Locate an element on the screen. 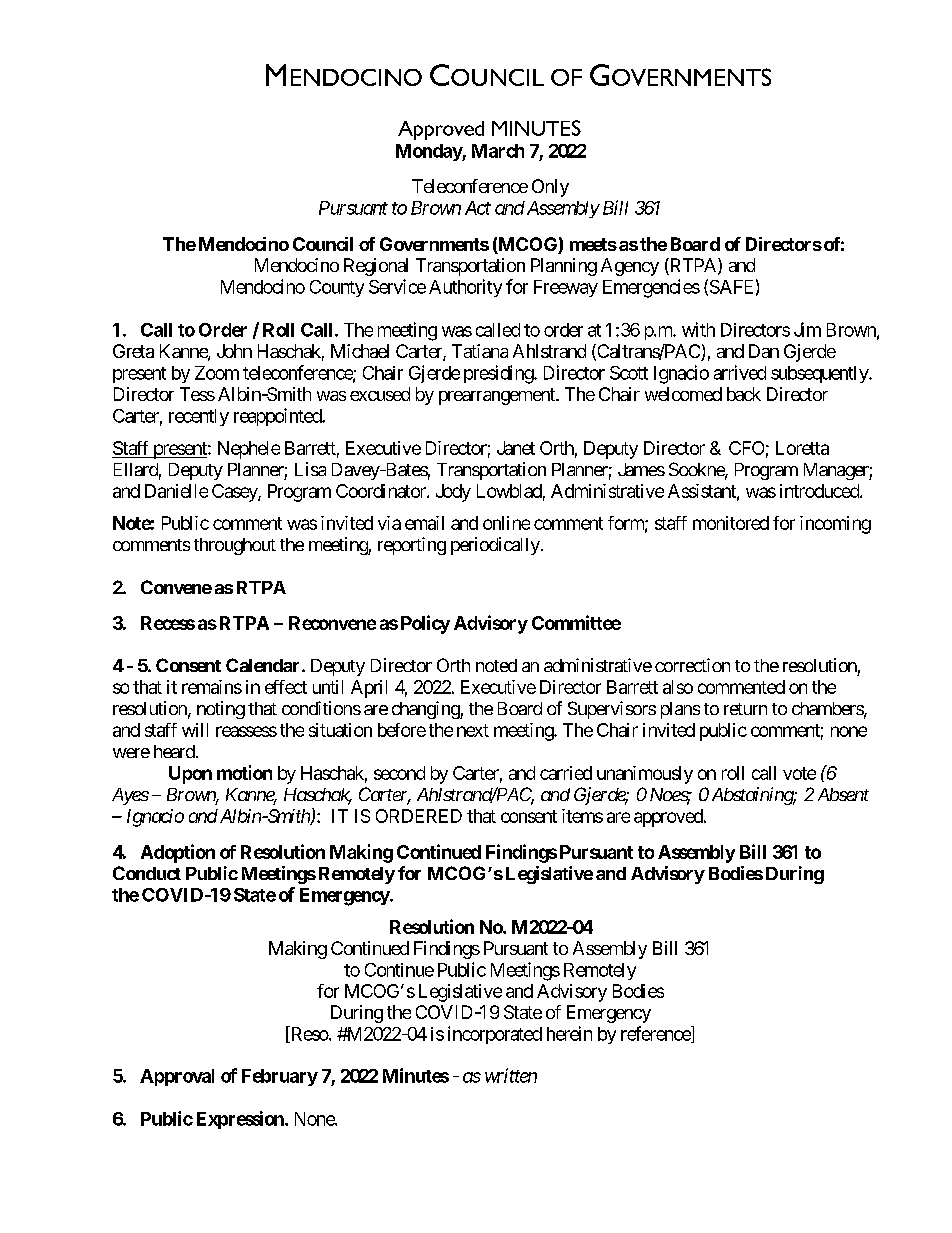 Image resolution: width=952 pixels, height=1233 pixels. Upon is located at coordinates (190, 775).
